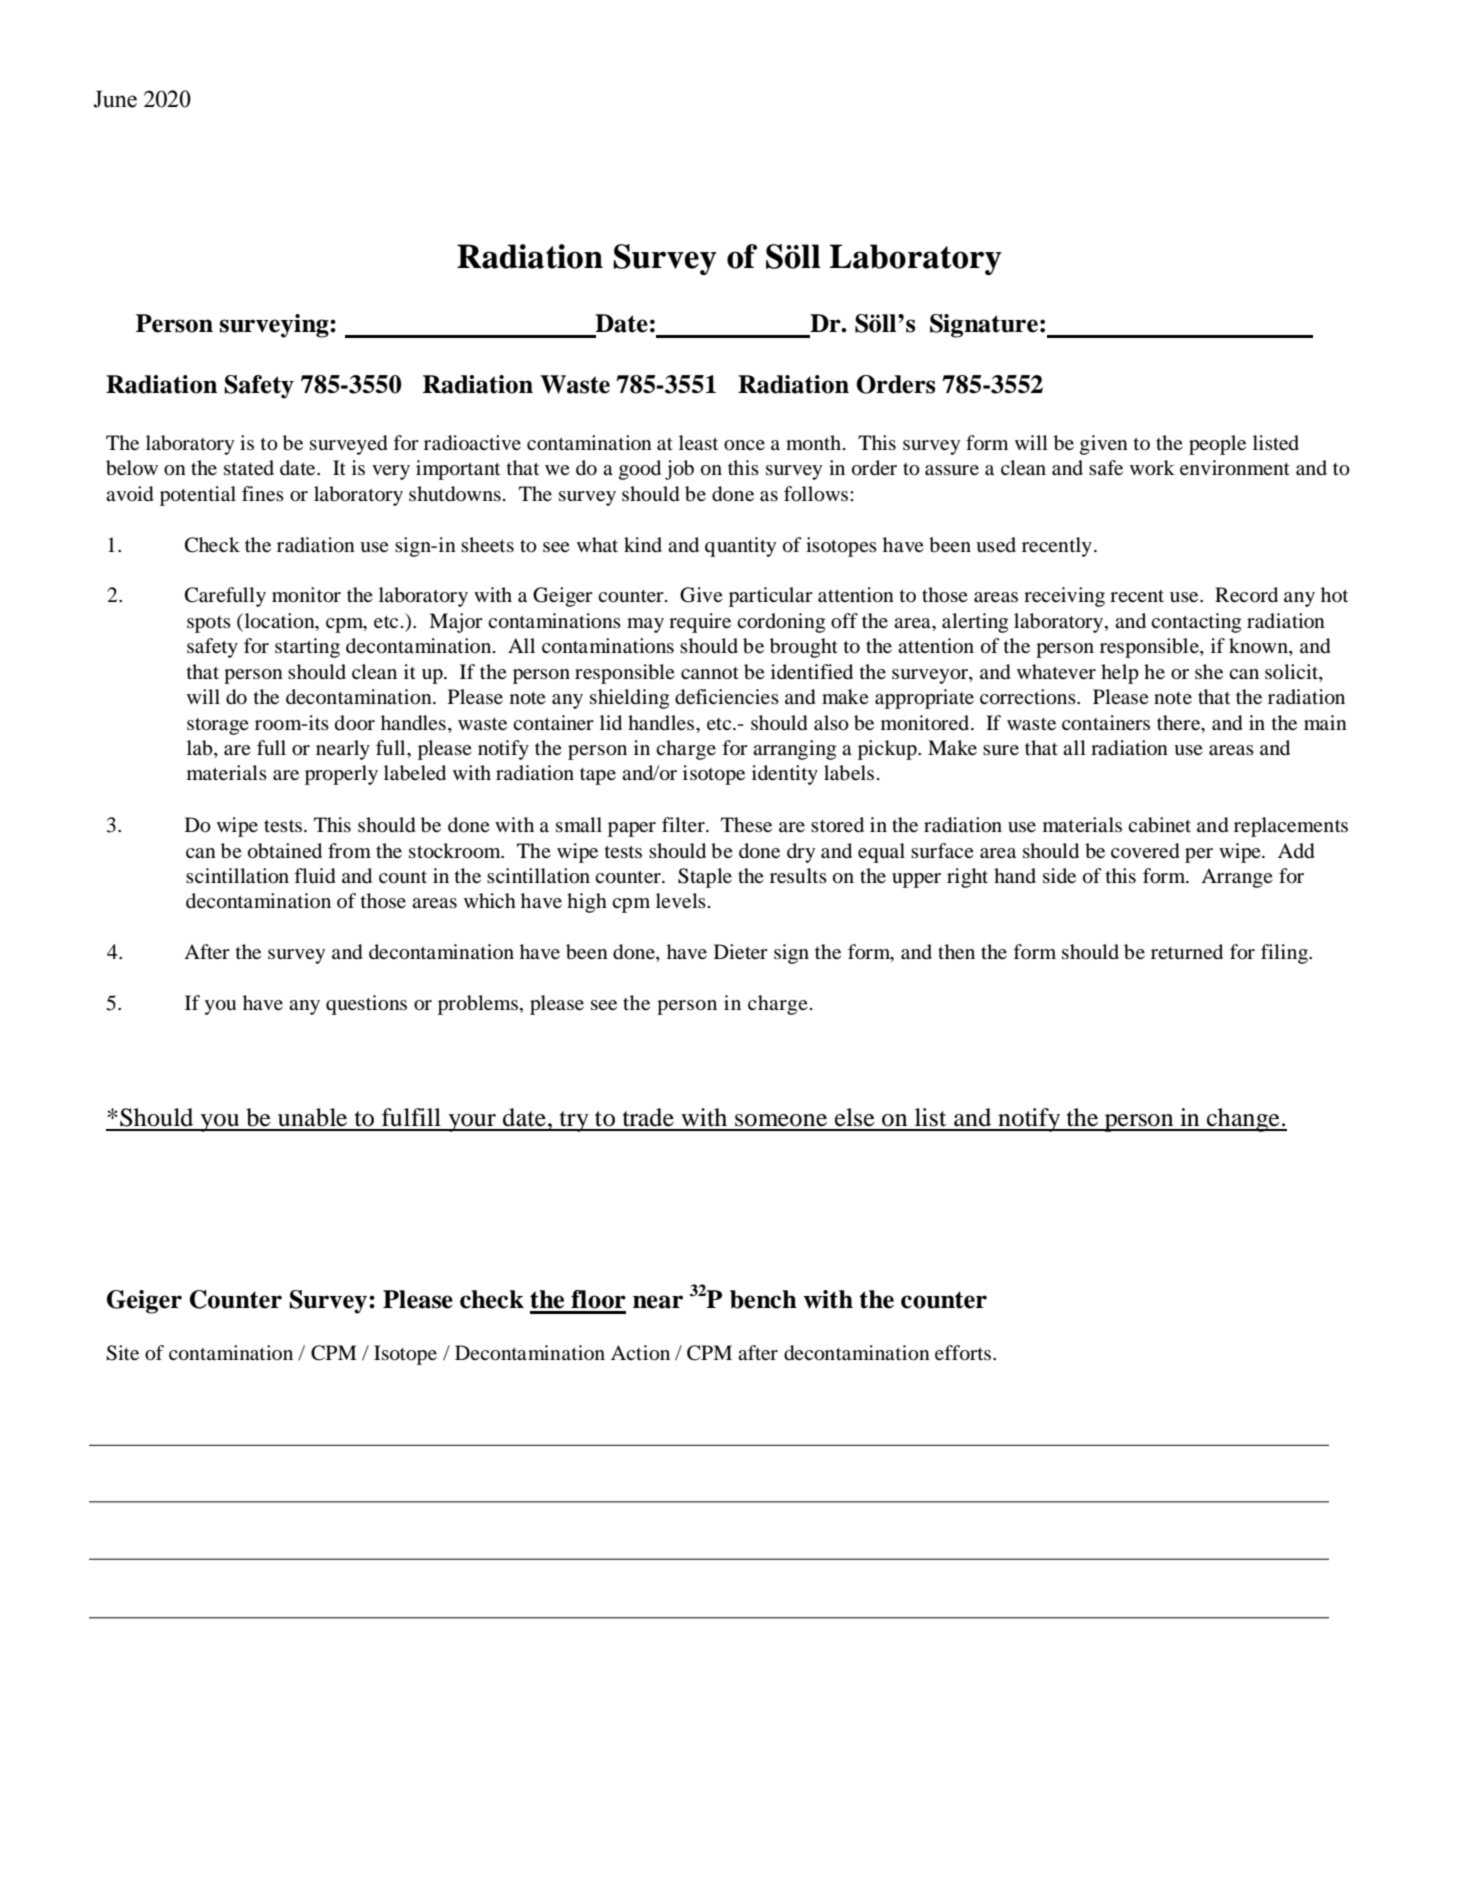 The height and width of the screenshot is (1893, 1463). I want to click on Dieter, so click(741, 951).
